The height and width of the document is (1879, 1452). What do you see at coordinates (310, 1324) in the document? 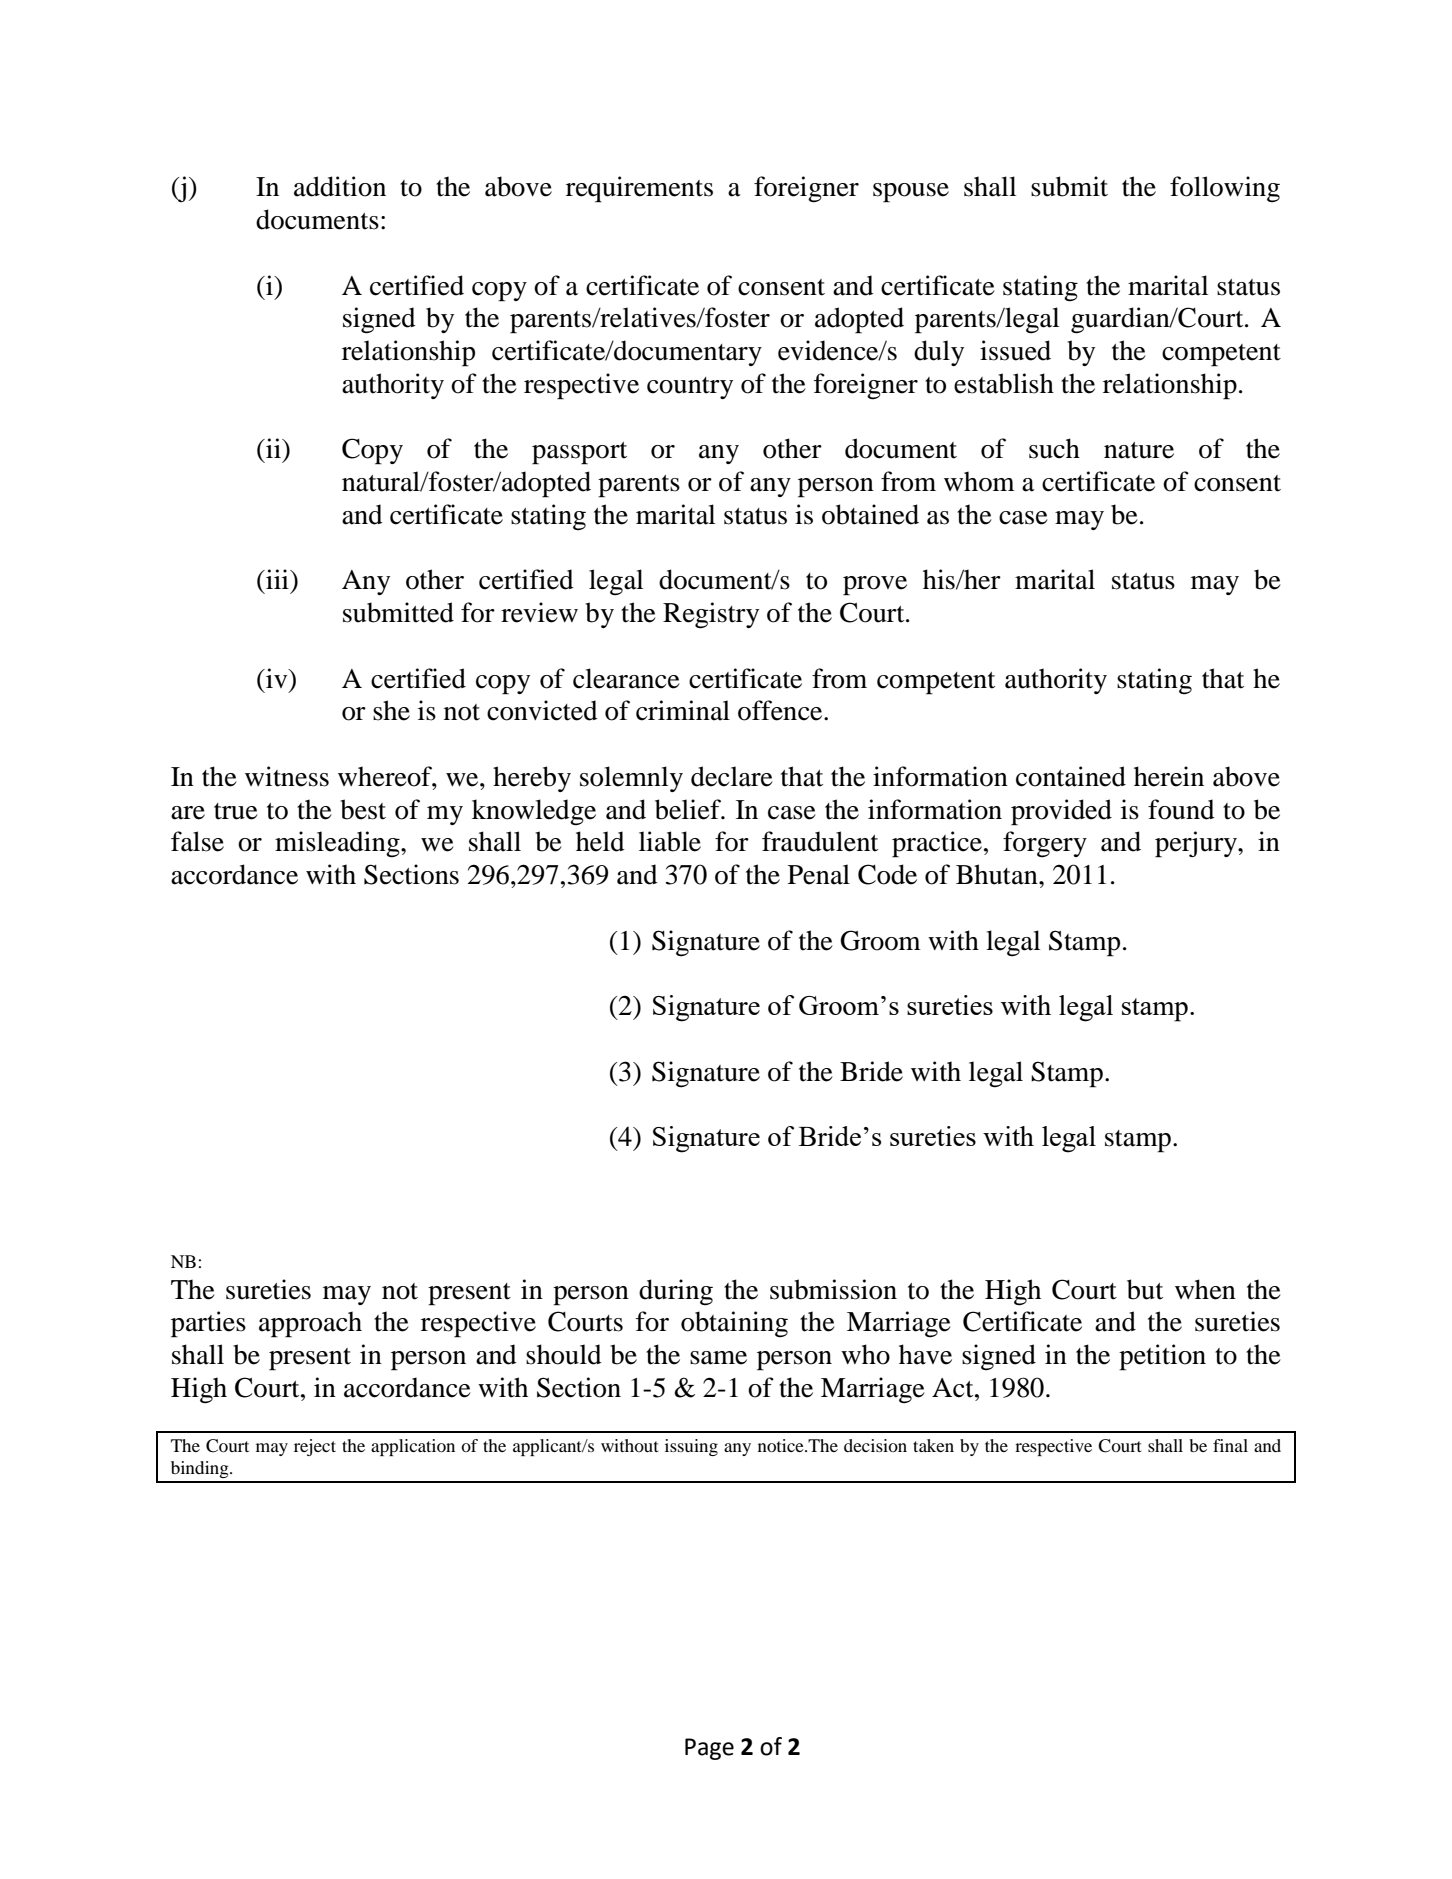
I see `approach` at bounding box center [310, 1324].
